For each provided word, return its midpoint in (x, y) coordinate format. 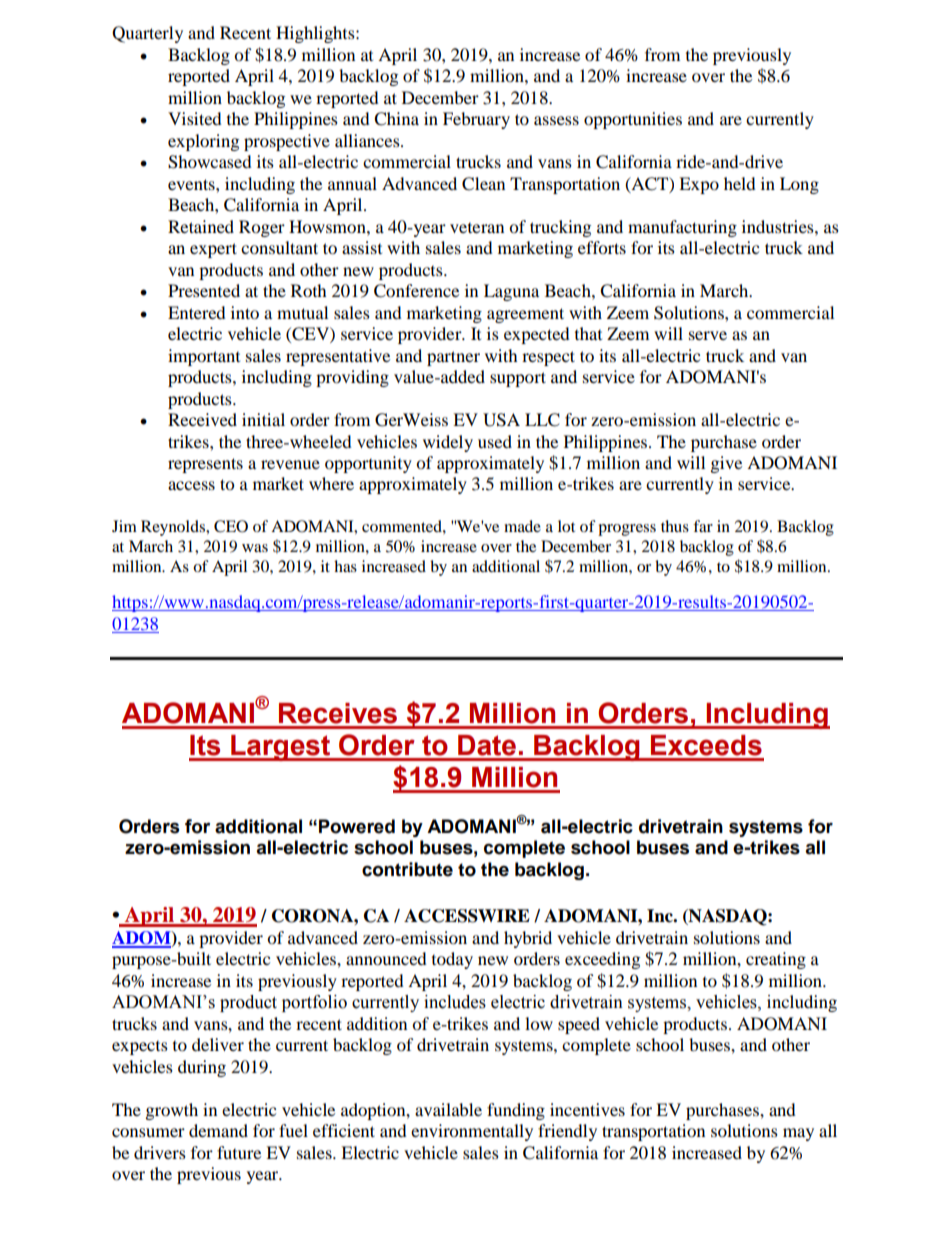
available (448, 1109)
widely (448, 443)
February (476, 120)
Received (202, 419)
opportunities (633, 120)
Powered (357, 826)
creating (776, 960)
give (726, 464)
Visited (195, 118)
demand (218, 1130)
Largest (281, 748)
